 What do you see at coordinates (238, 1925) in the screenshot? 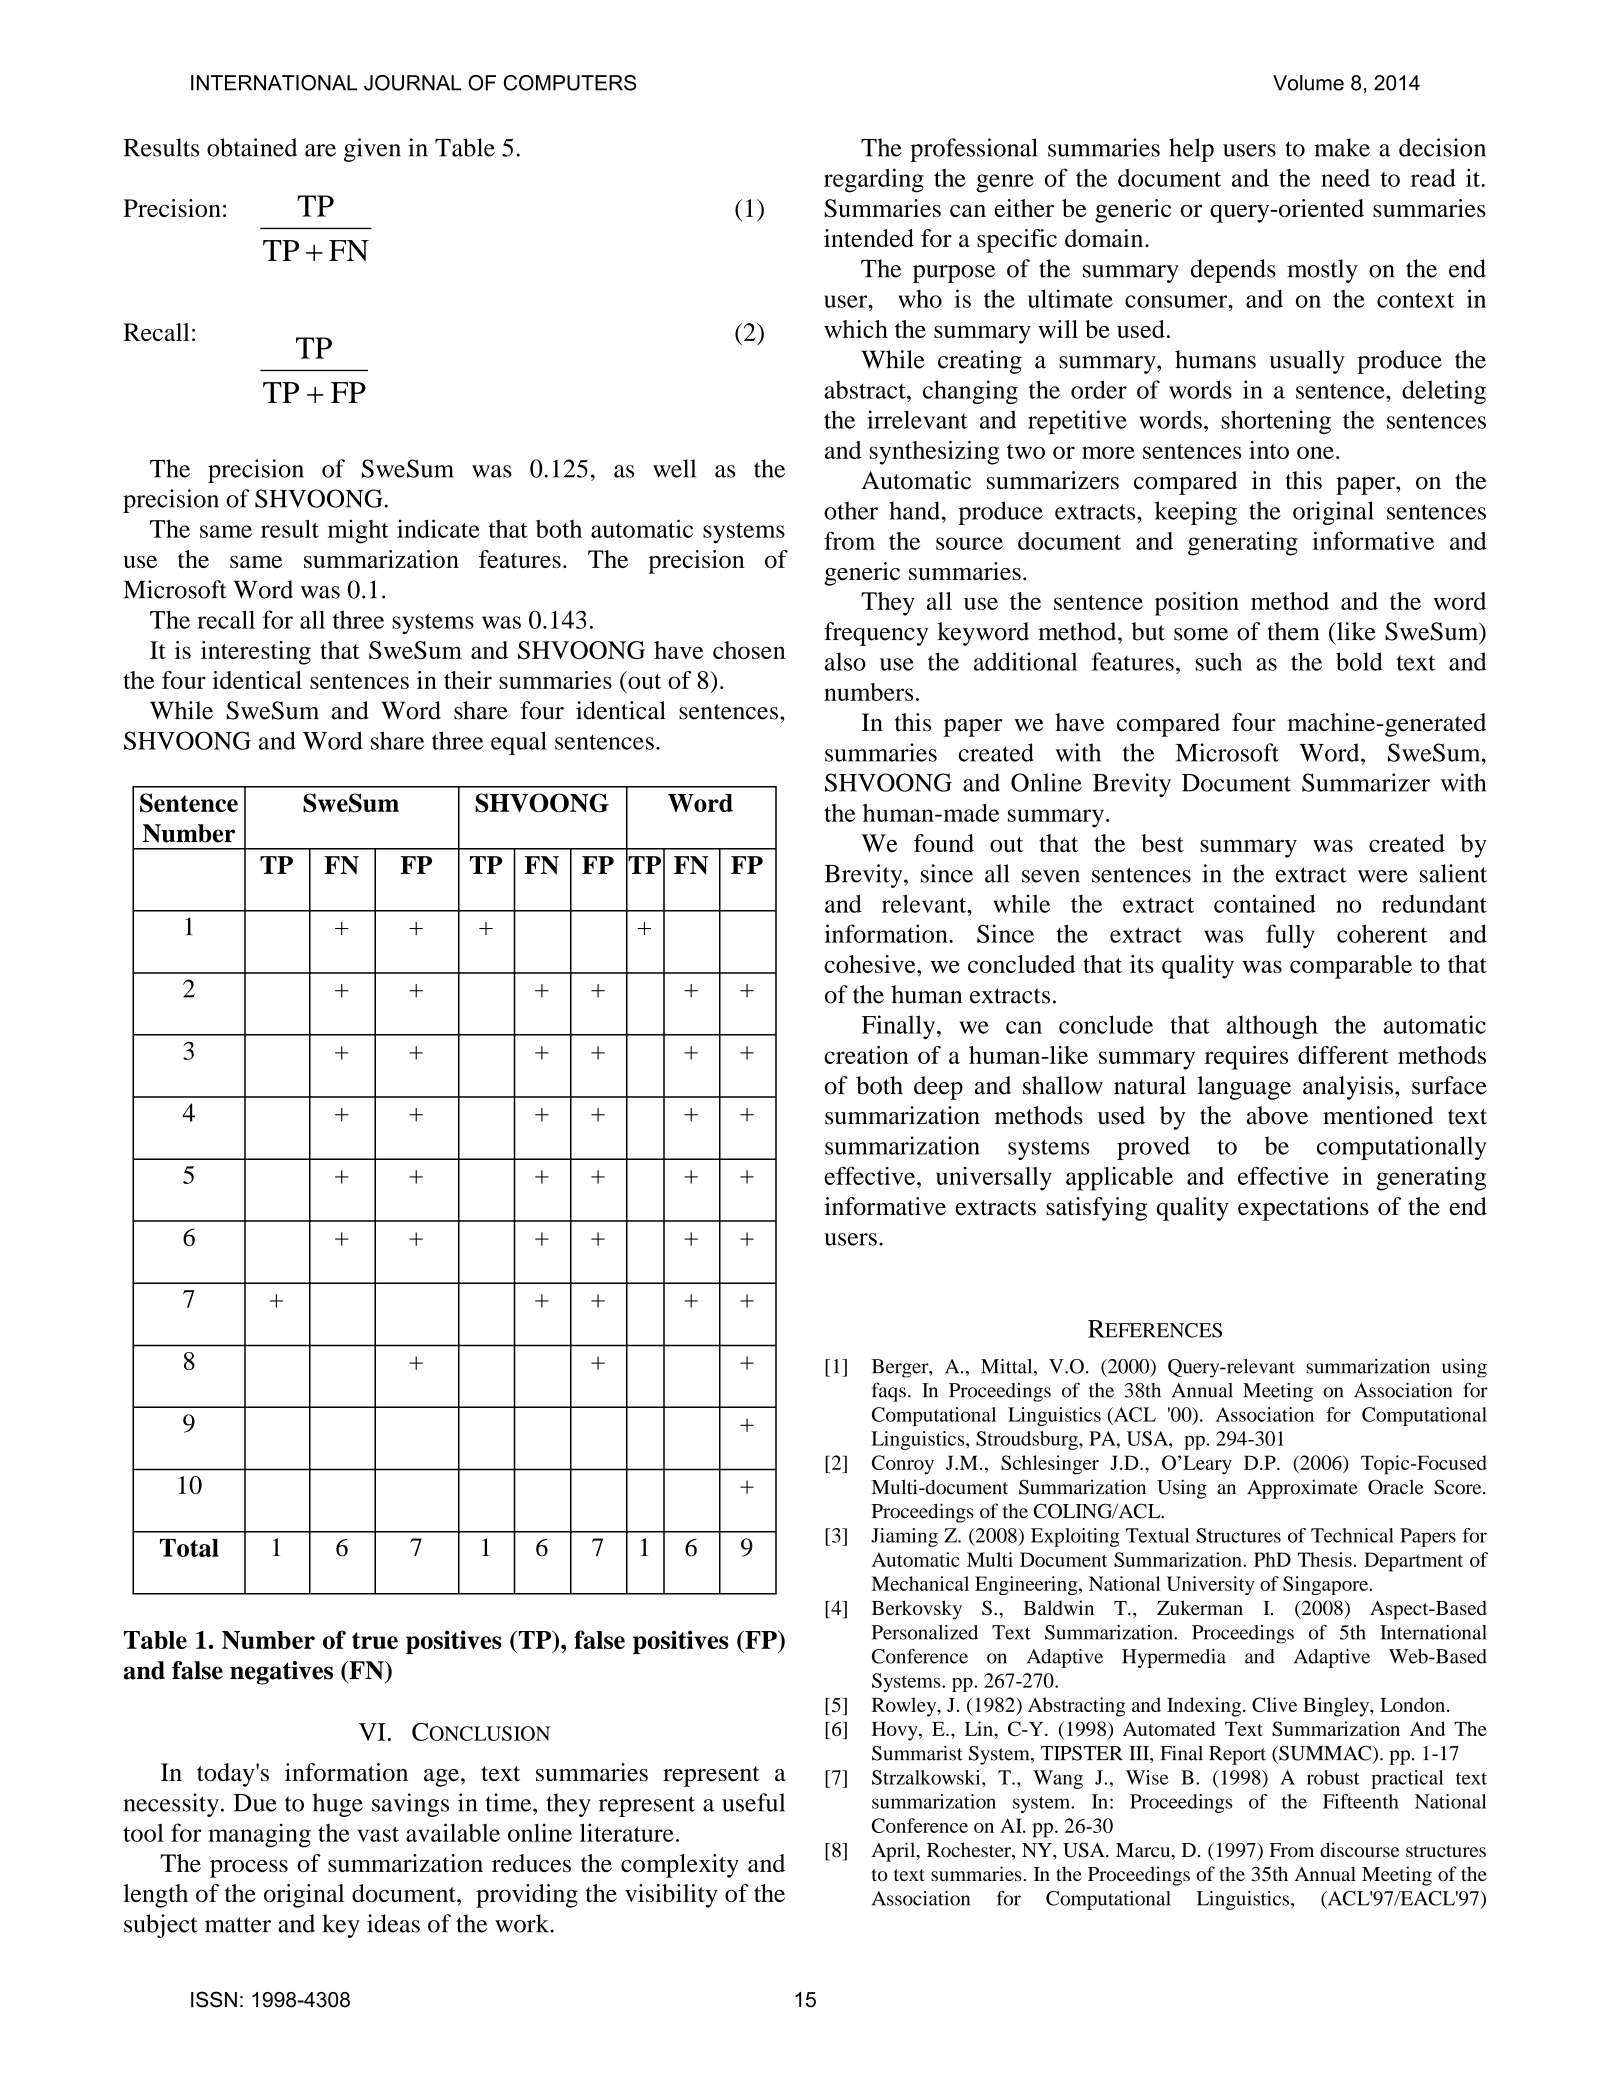
I see `matter` at bounding box center [238, 1925].
